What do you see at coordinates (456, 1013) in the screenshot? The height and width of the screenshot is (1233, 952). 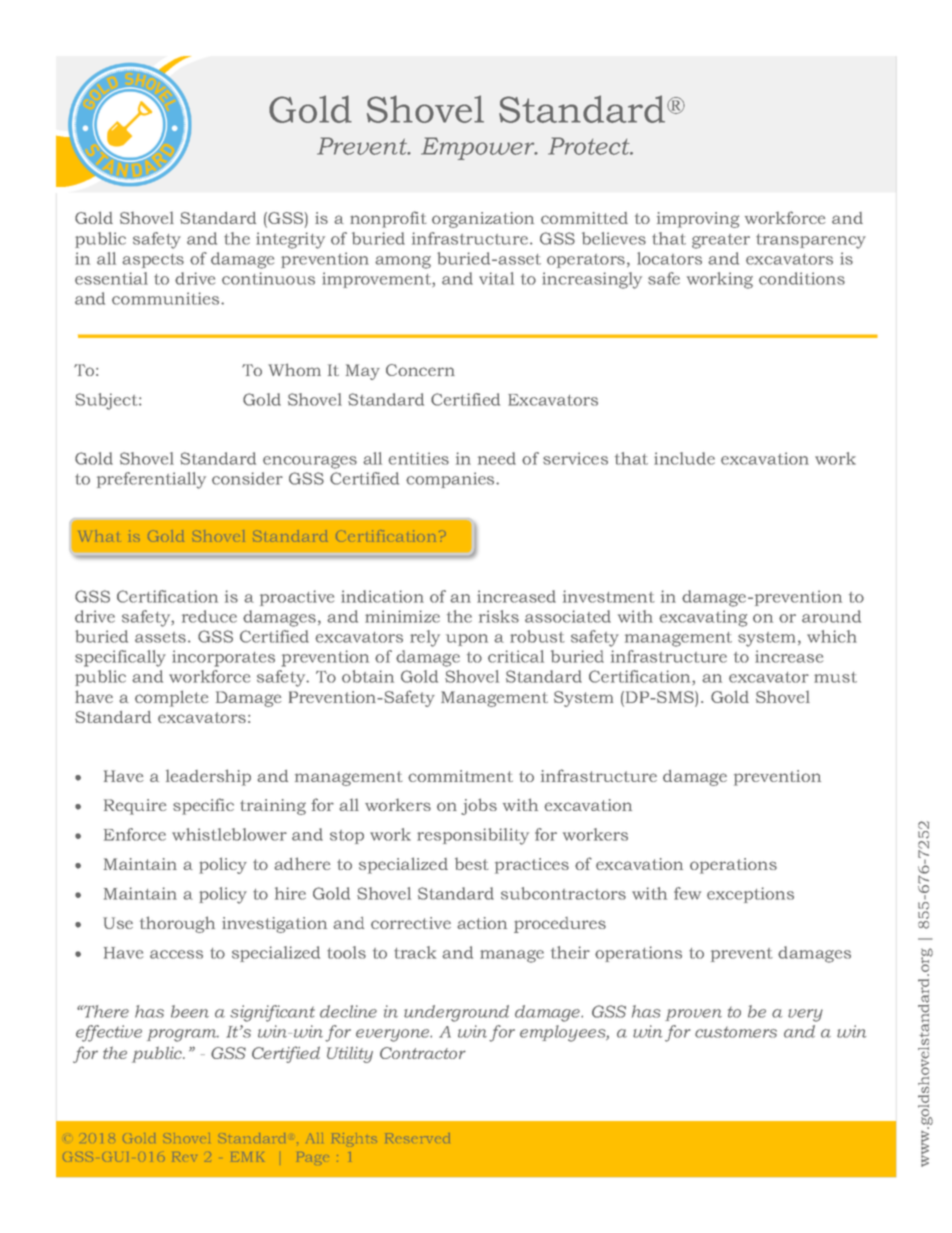 I see `underground` at bounding box center [456, 1013].
